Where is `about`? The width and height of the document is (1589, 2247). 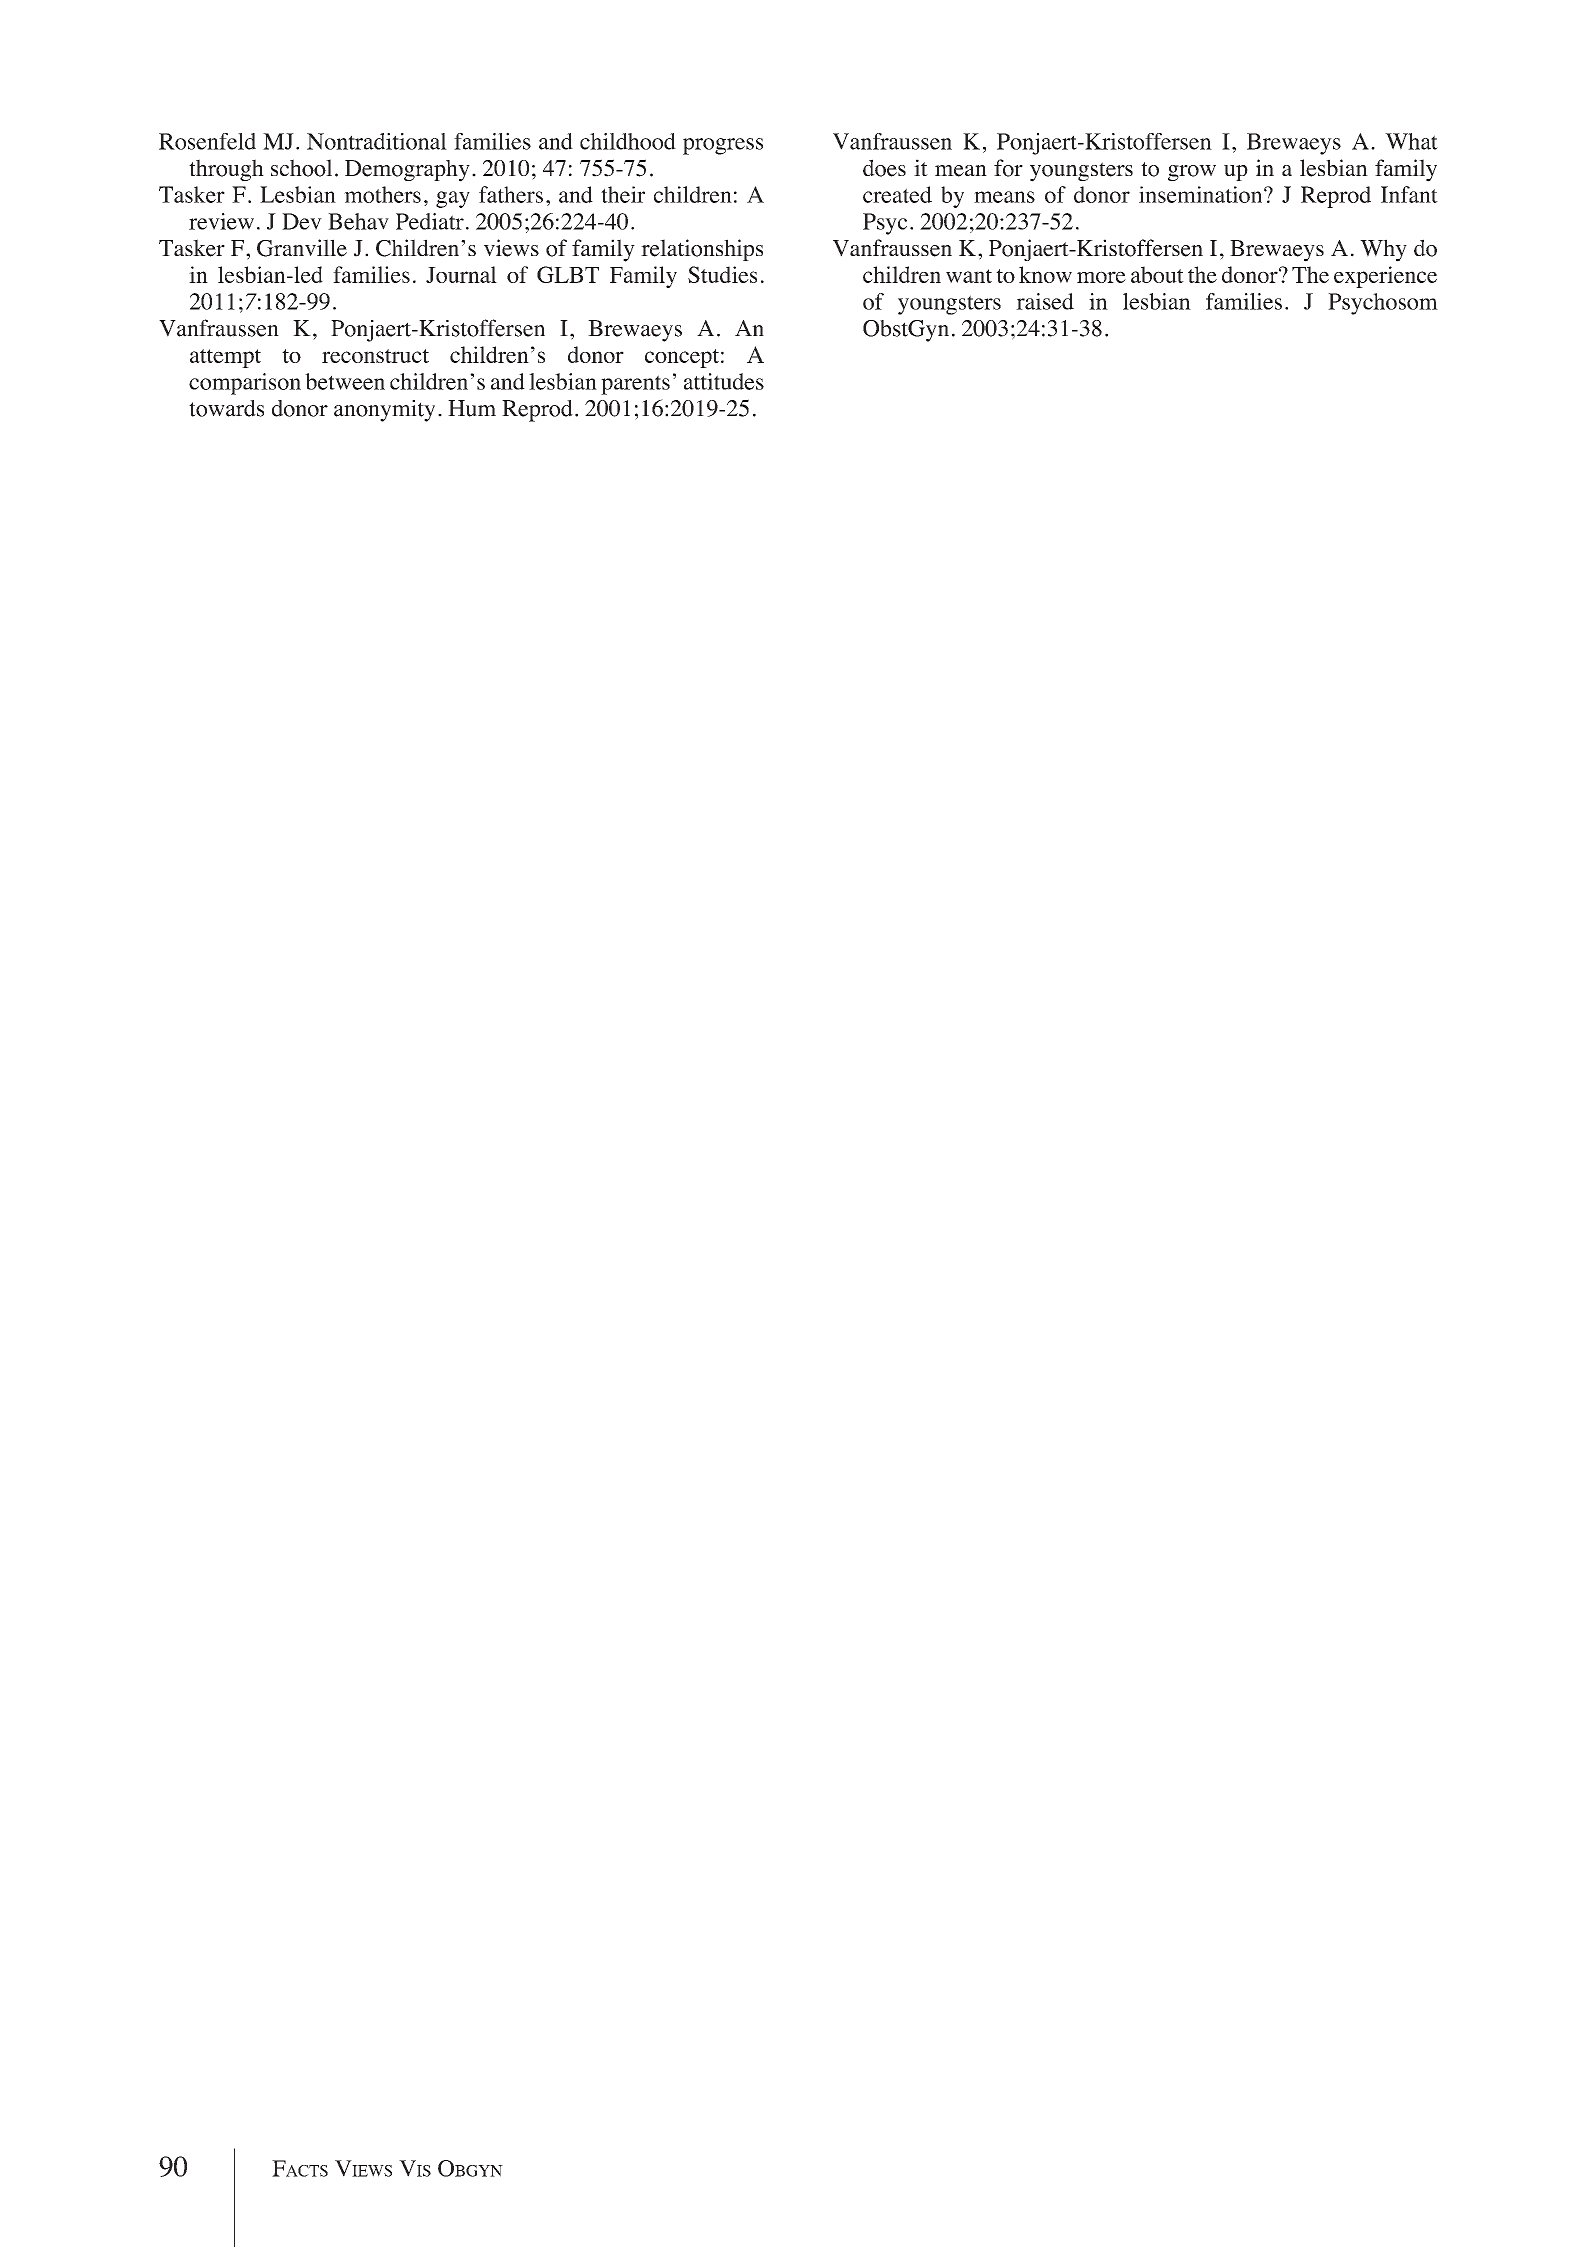
about is located at coordinates (1157, 274).
